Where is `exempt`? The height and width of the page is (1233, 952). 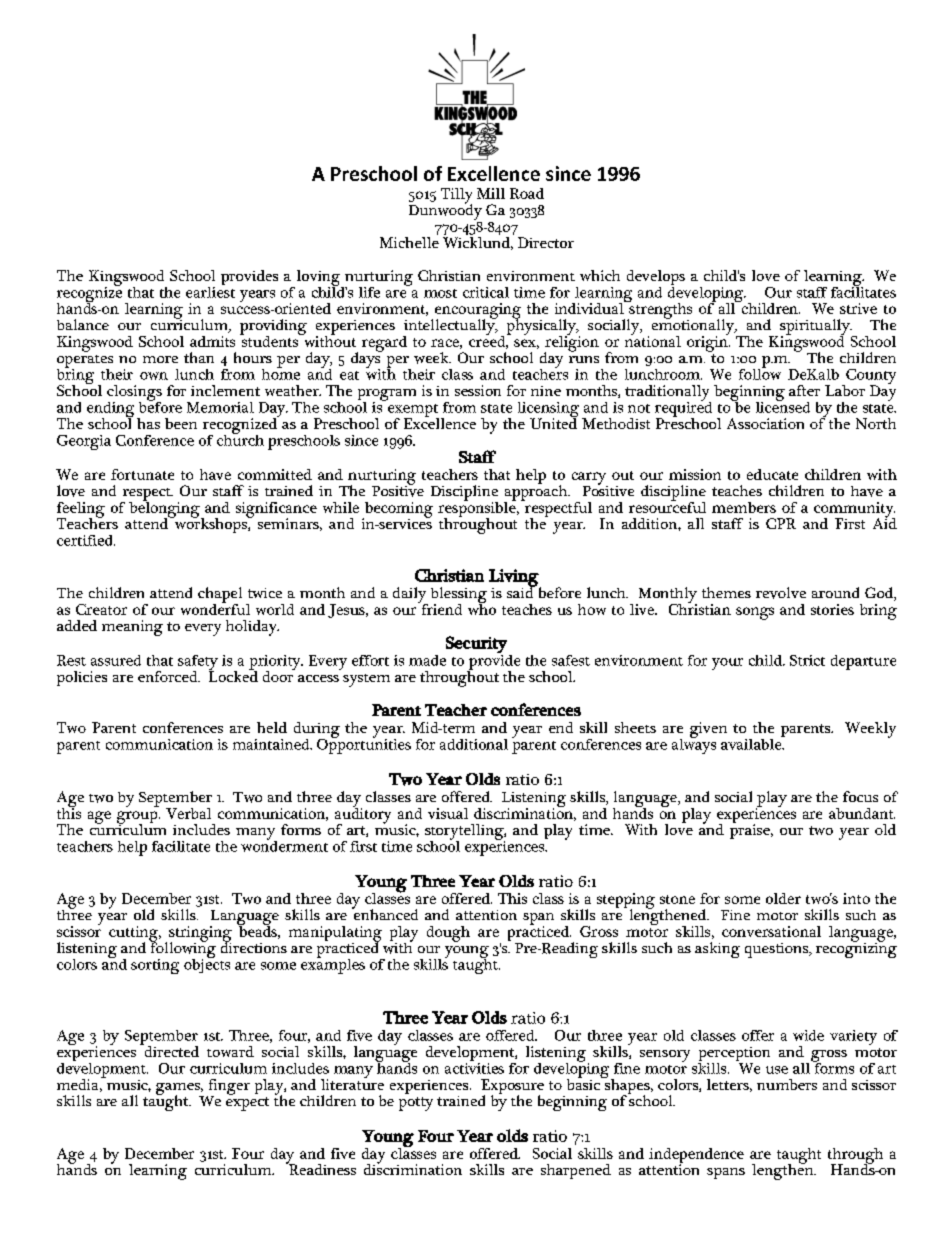
exempt is located at coordinates (413, 411).
